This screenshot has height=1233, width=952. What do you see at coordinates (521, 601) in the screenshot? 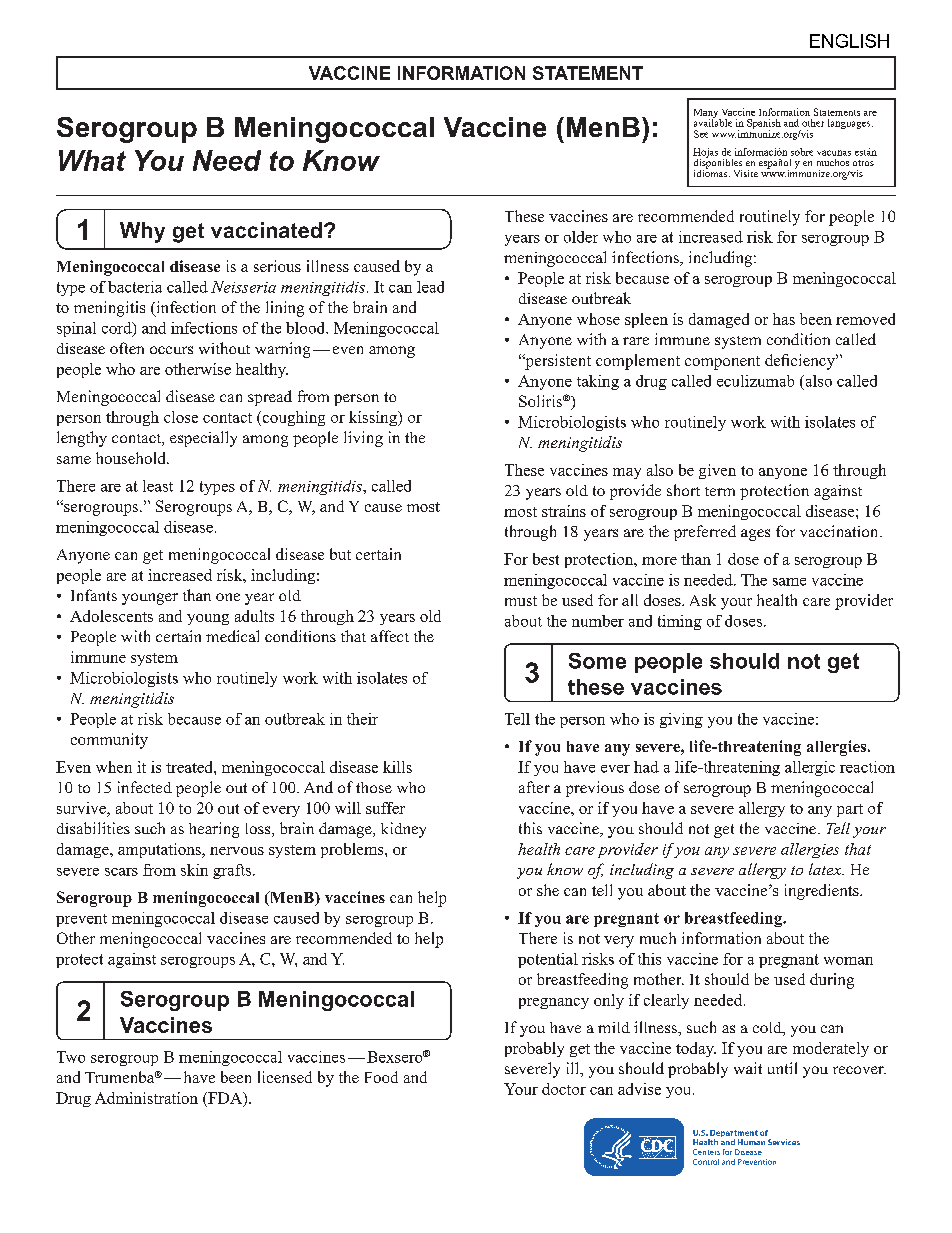
I see `must` at bounding box center [521, 601].
